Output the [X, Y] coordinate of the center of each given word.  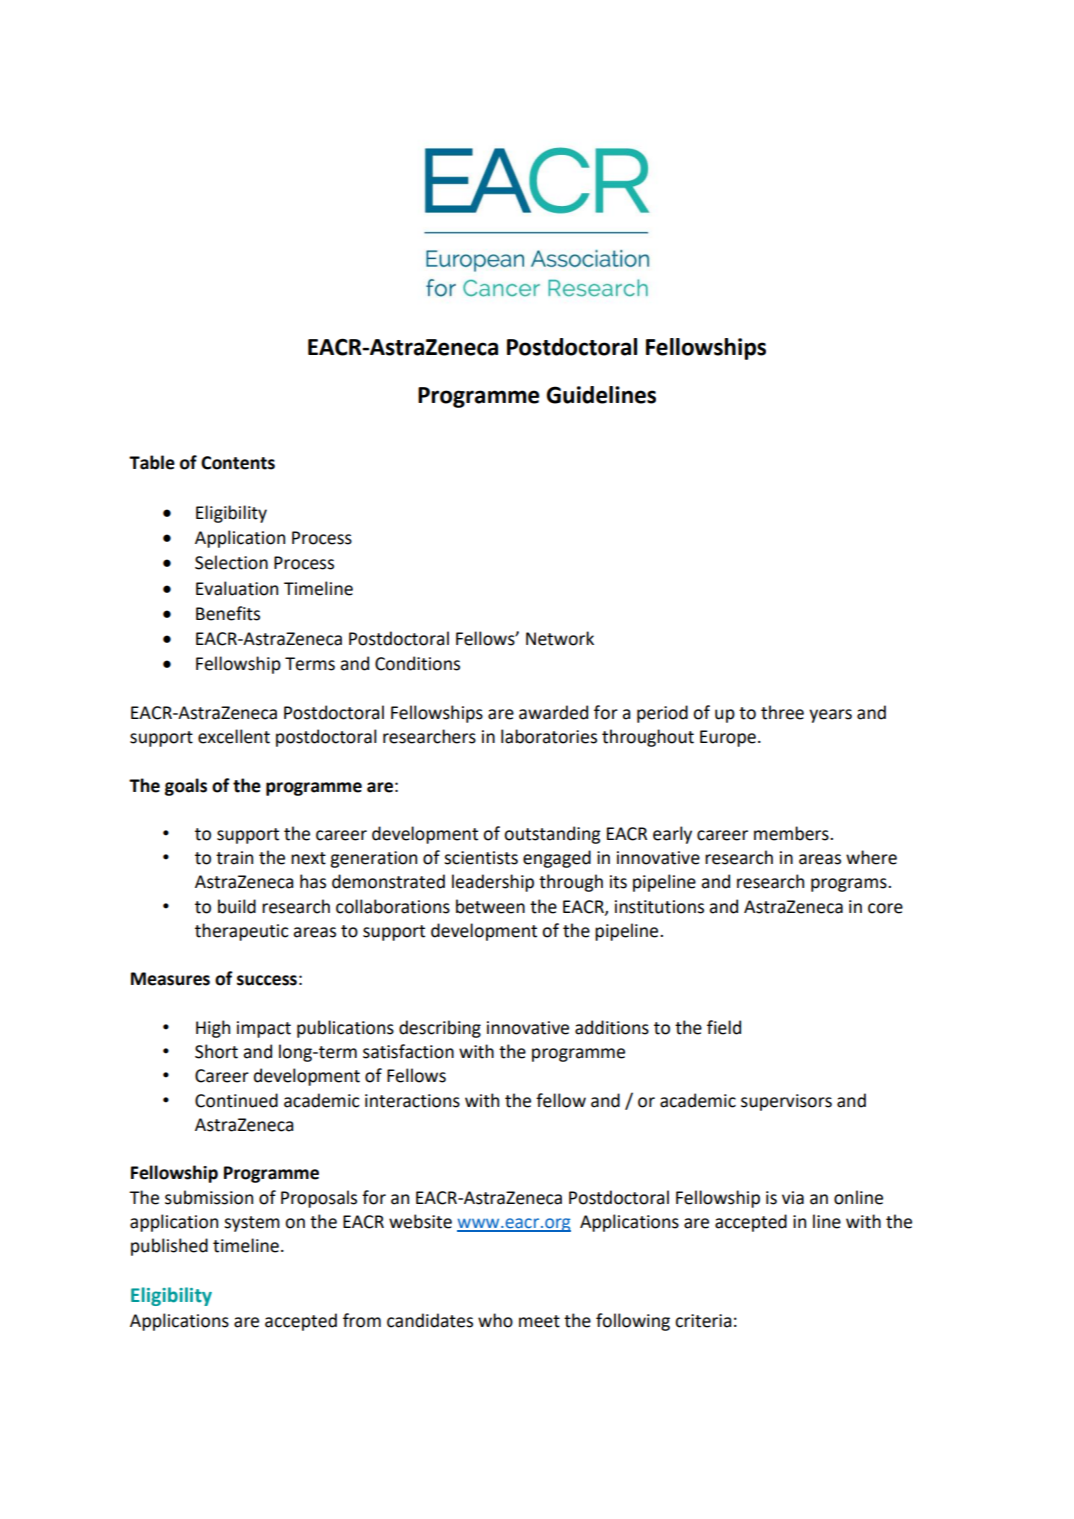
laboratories [549, 736]
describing [440, 1029]
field [724, 1027]
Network [560, 638]
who [495, 1320]
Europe [728, 738]
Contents [238, 463]
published [169, 1247]
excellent [234, 736]
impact [264, 1029]
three [782, 712]
